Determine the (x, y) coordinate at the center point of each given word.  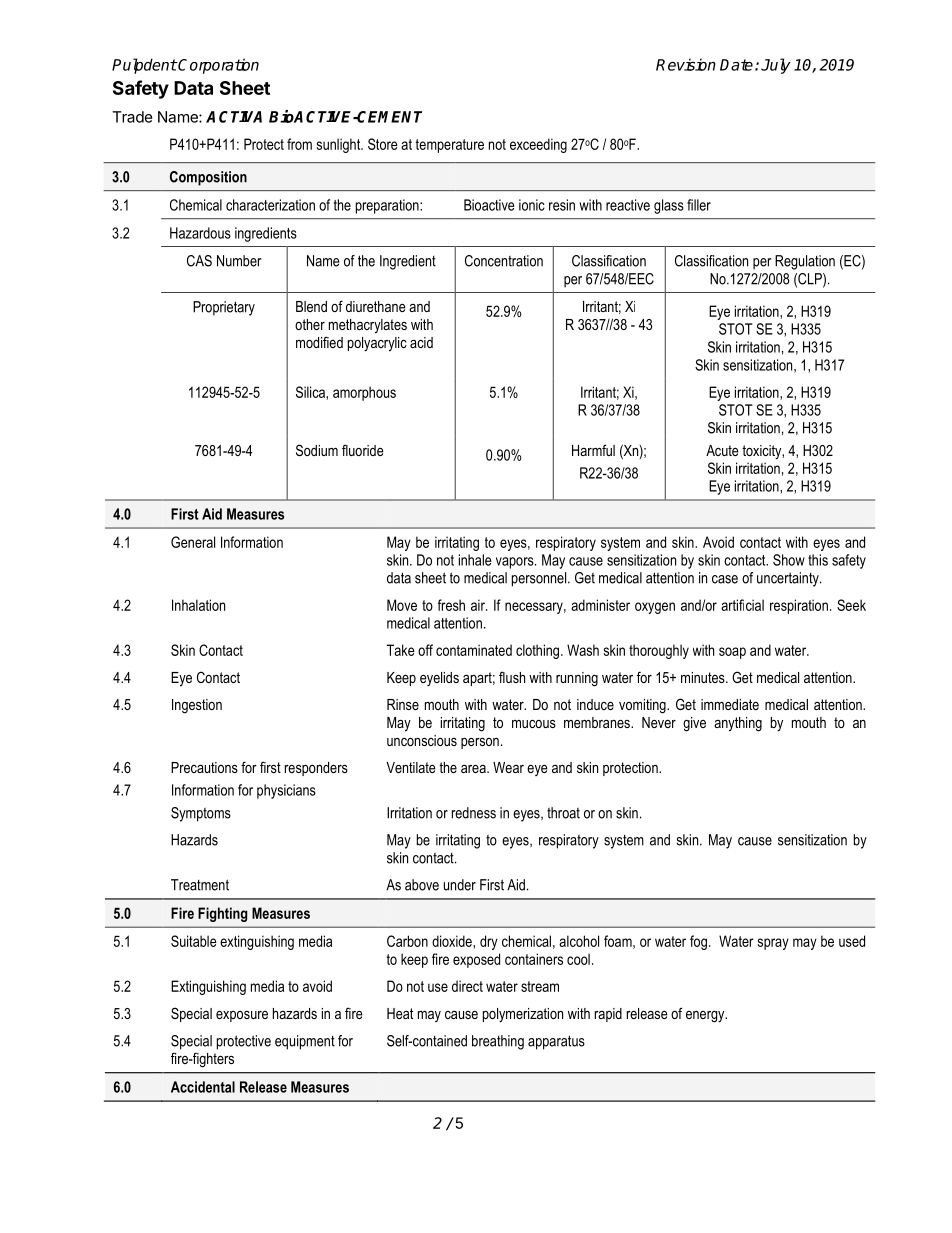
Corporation (218, 66)
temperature (449, 146)
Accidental (203, 1087)
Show (789, 560)
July (776, 66)
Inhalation (198, 605)
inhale (475, 560)
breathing (498, 1042)
